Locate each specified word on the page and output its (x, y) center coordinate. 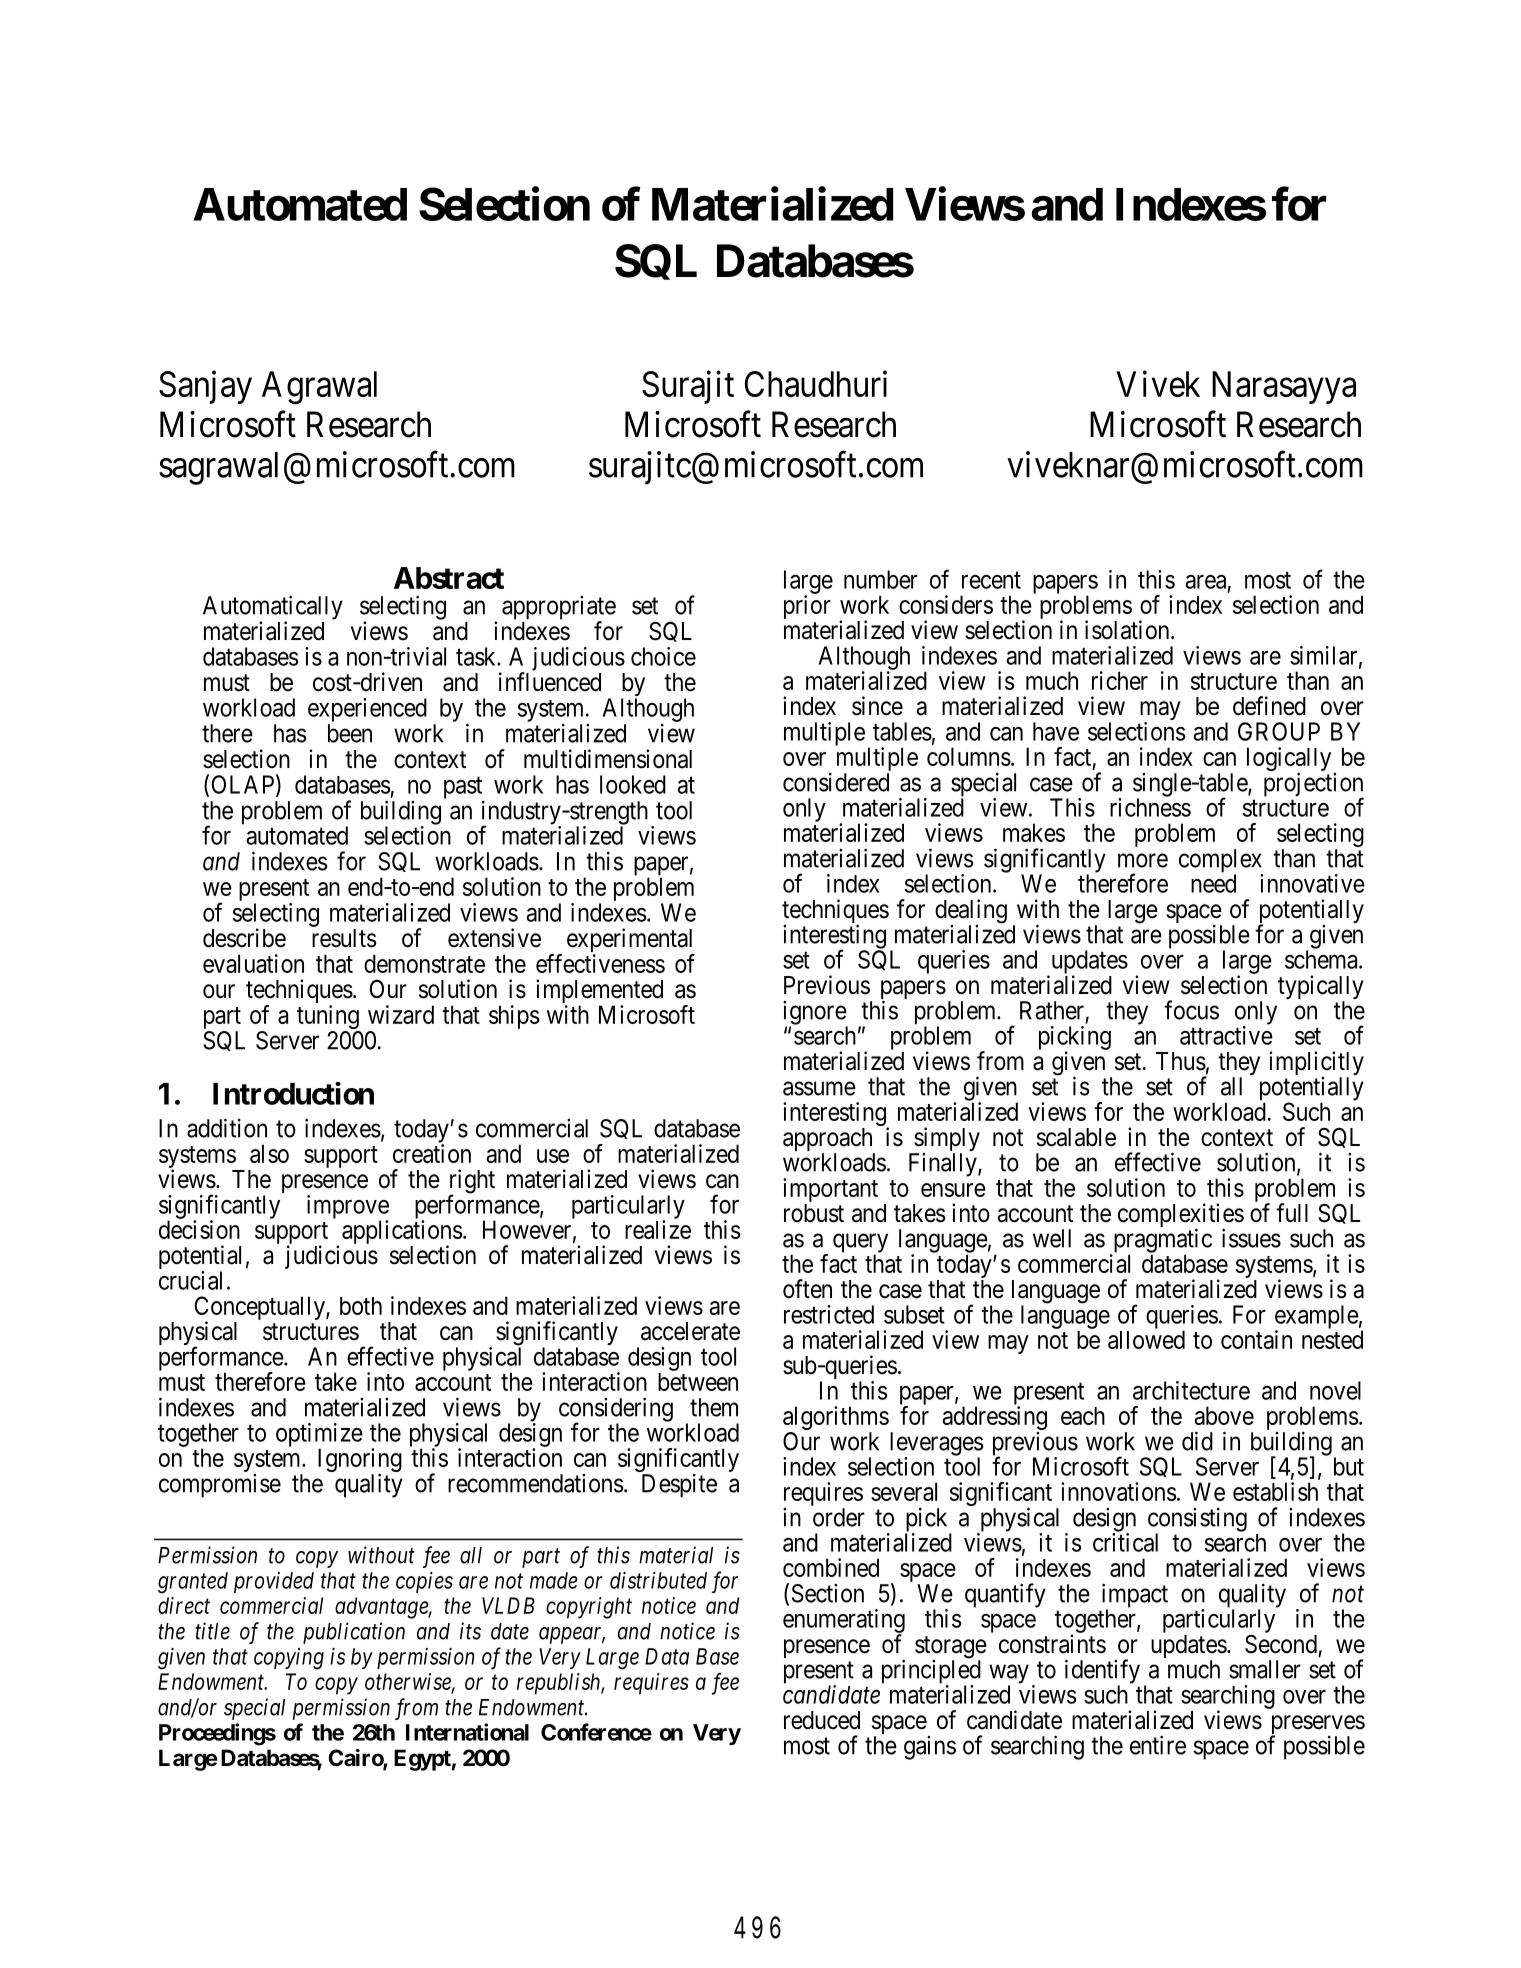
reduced (822, 1720)
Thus (1181, 1061)
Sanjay (205, 387)
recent (991, 580)
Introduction (293, 1093)
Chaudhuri (816, 383)
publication (354, 1633)
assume (819, 1088)
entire (1158, 1745)
